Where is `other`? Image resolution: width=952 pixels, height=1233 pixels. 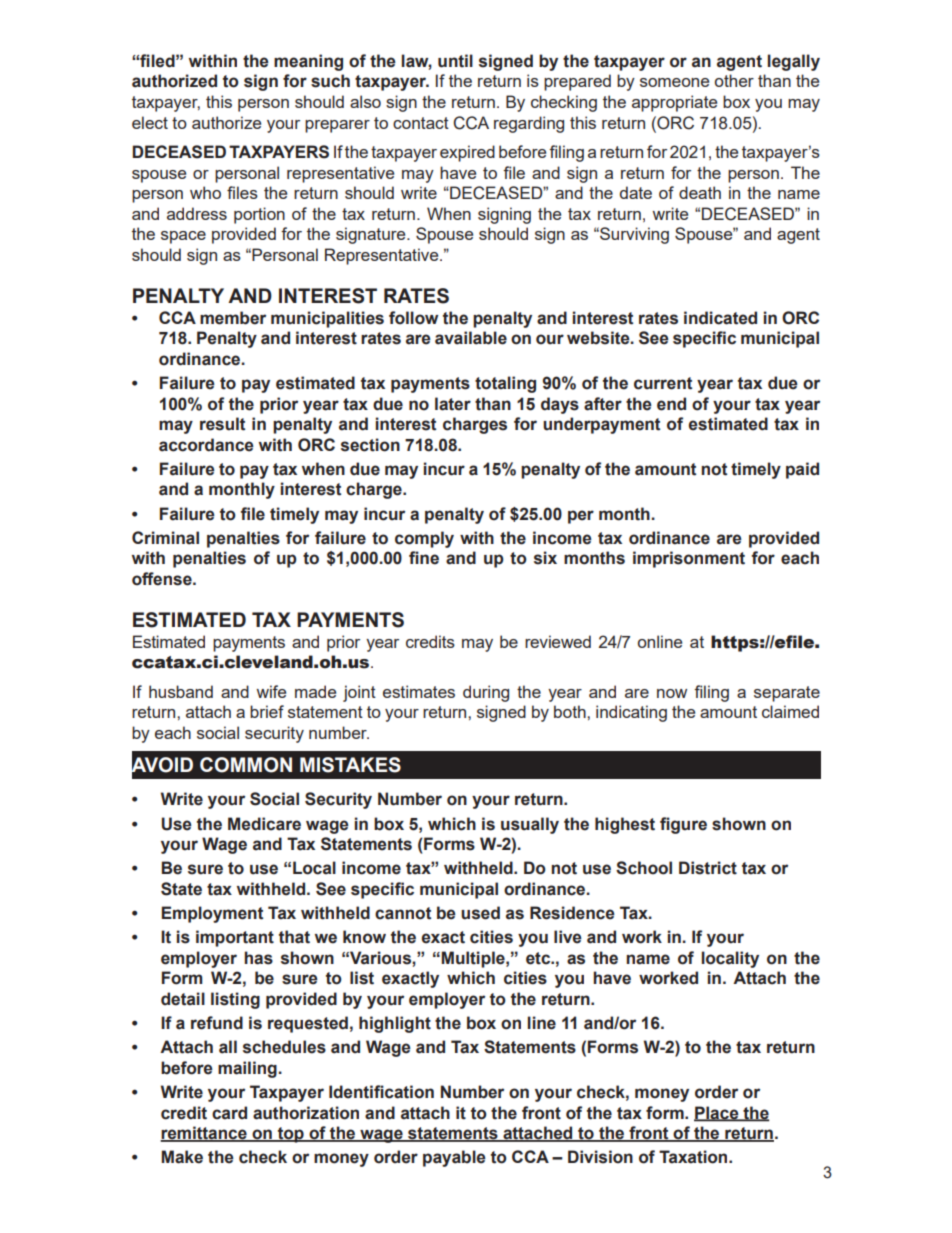 other is located at coordinates (734, 80).
